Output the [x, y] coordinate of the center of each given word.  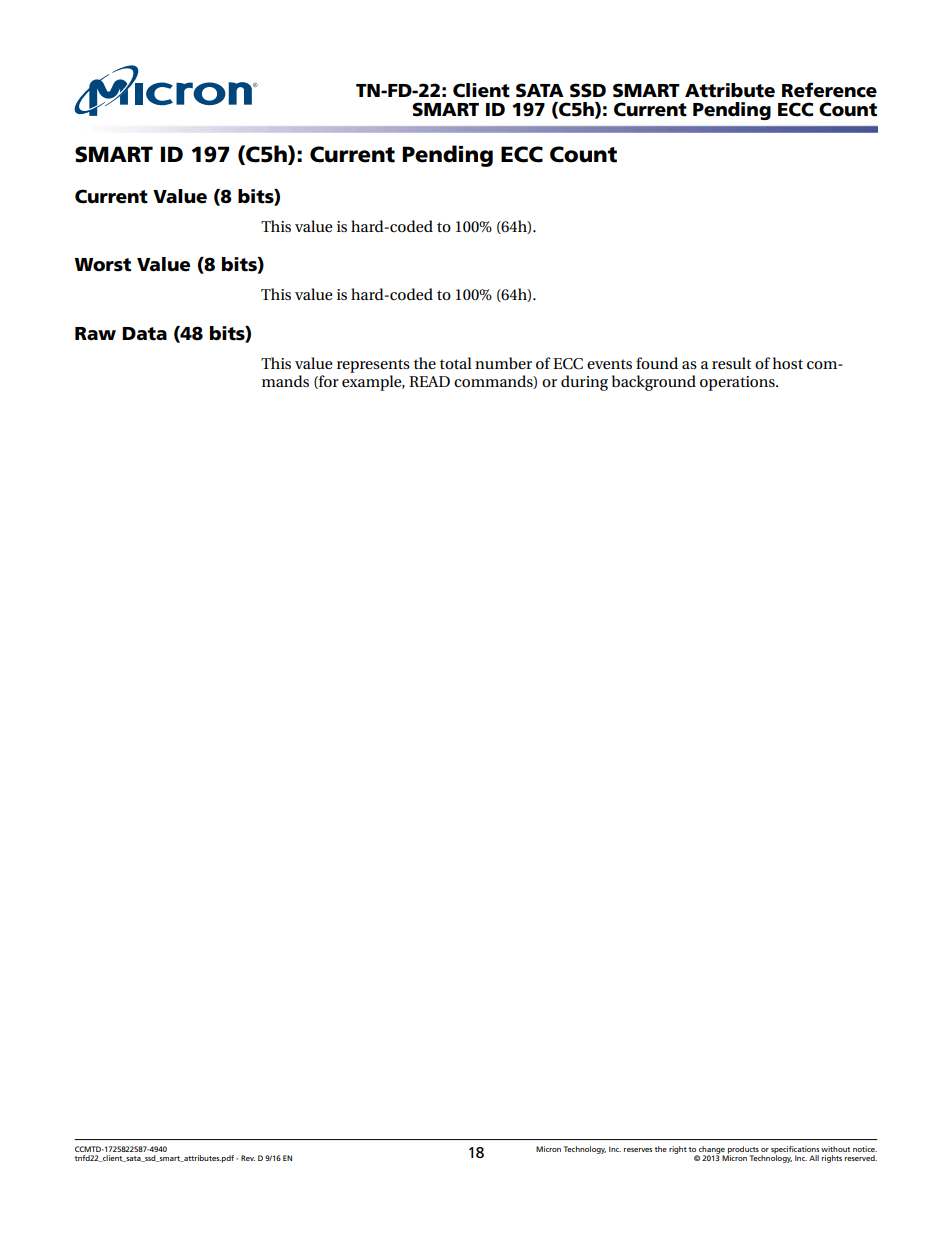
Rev [248, 1158]
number [503, 363]
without [835, 1149]
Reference [829, 90]
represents [373, 366]
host [788, 363]
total [456, 363]
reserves [638, 1150]
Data [144, 334]
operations [738, 383]
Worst [103, 265]
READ [429, 381]
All [814, 1158]
